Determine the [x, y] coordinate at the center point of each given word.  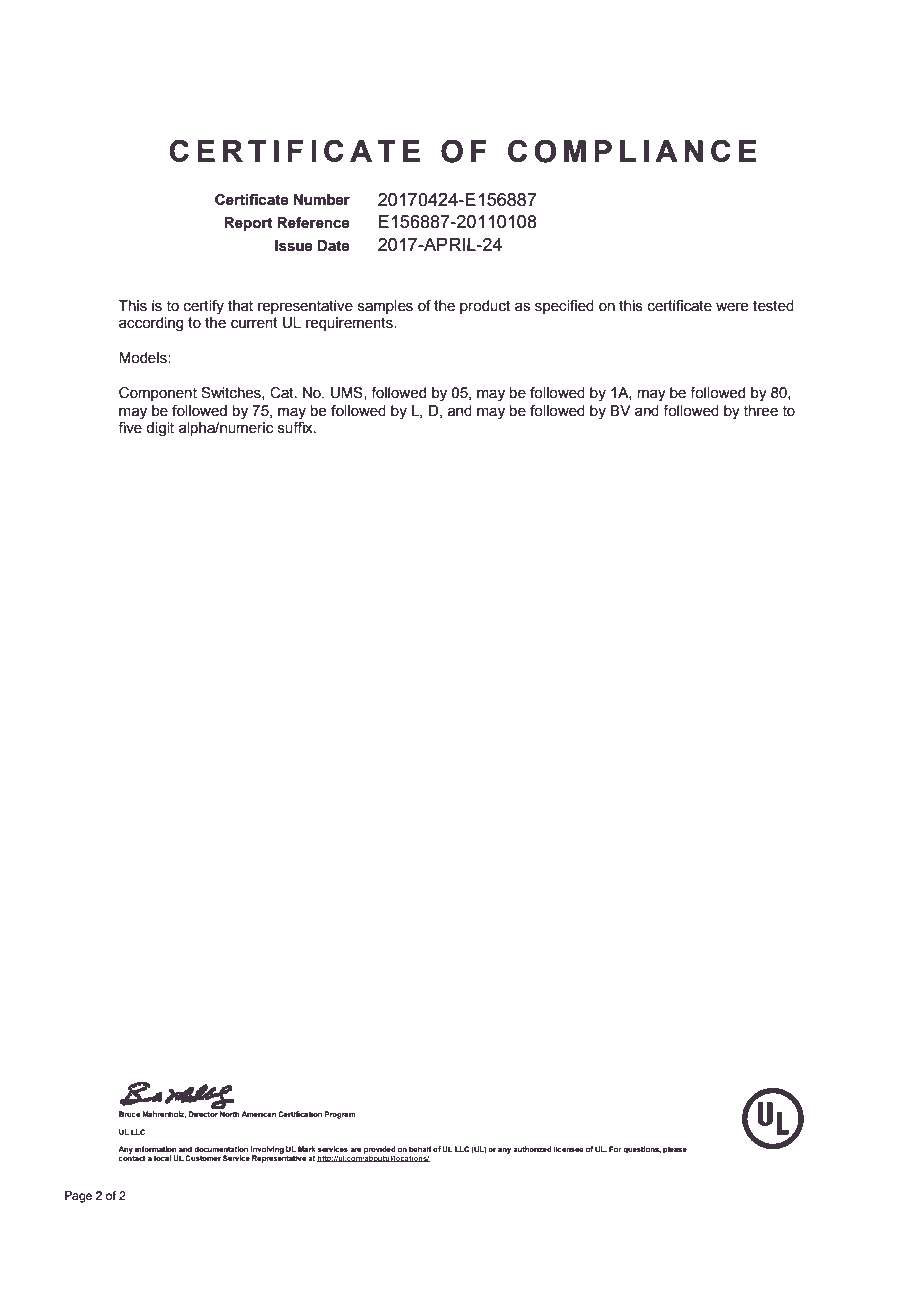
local [162, 1158]
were [732, 307]
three [760, 411]
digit [160, 429]
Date [333, 246]
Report [248, 224]
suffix [296, 426]
